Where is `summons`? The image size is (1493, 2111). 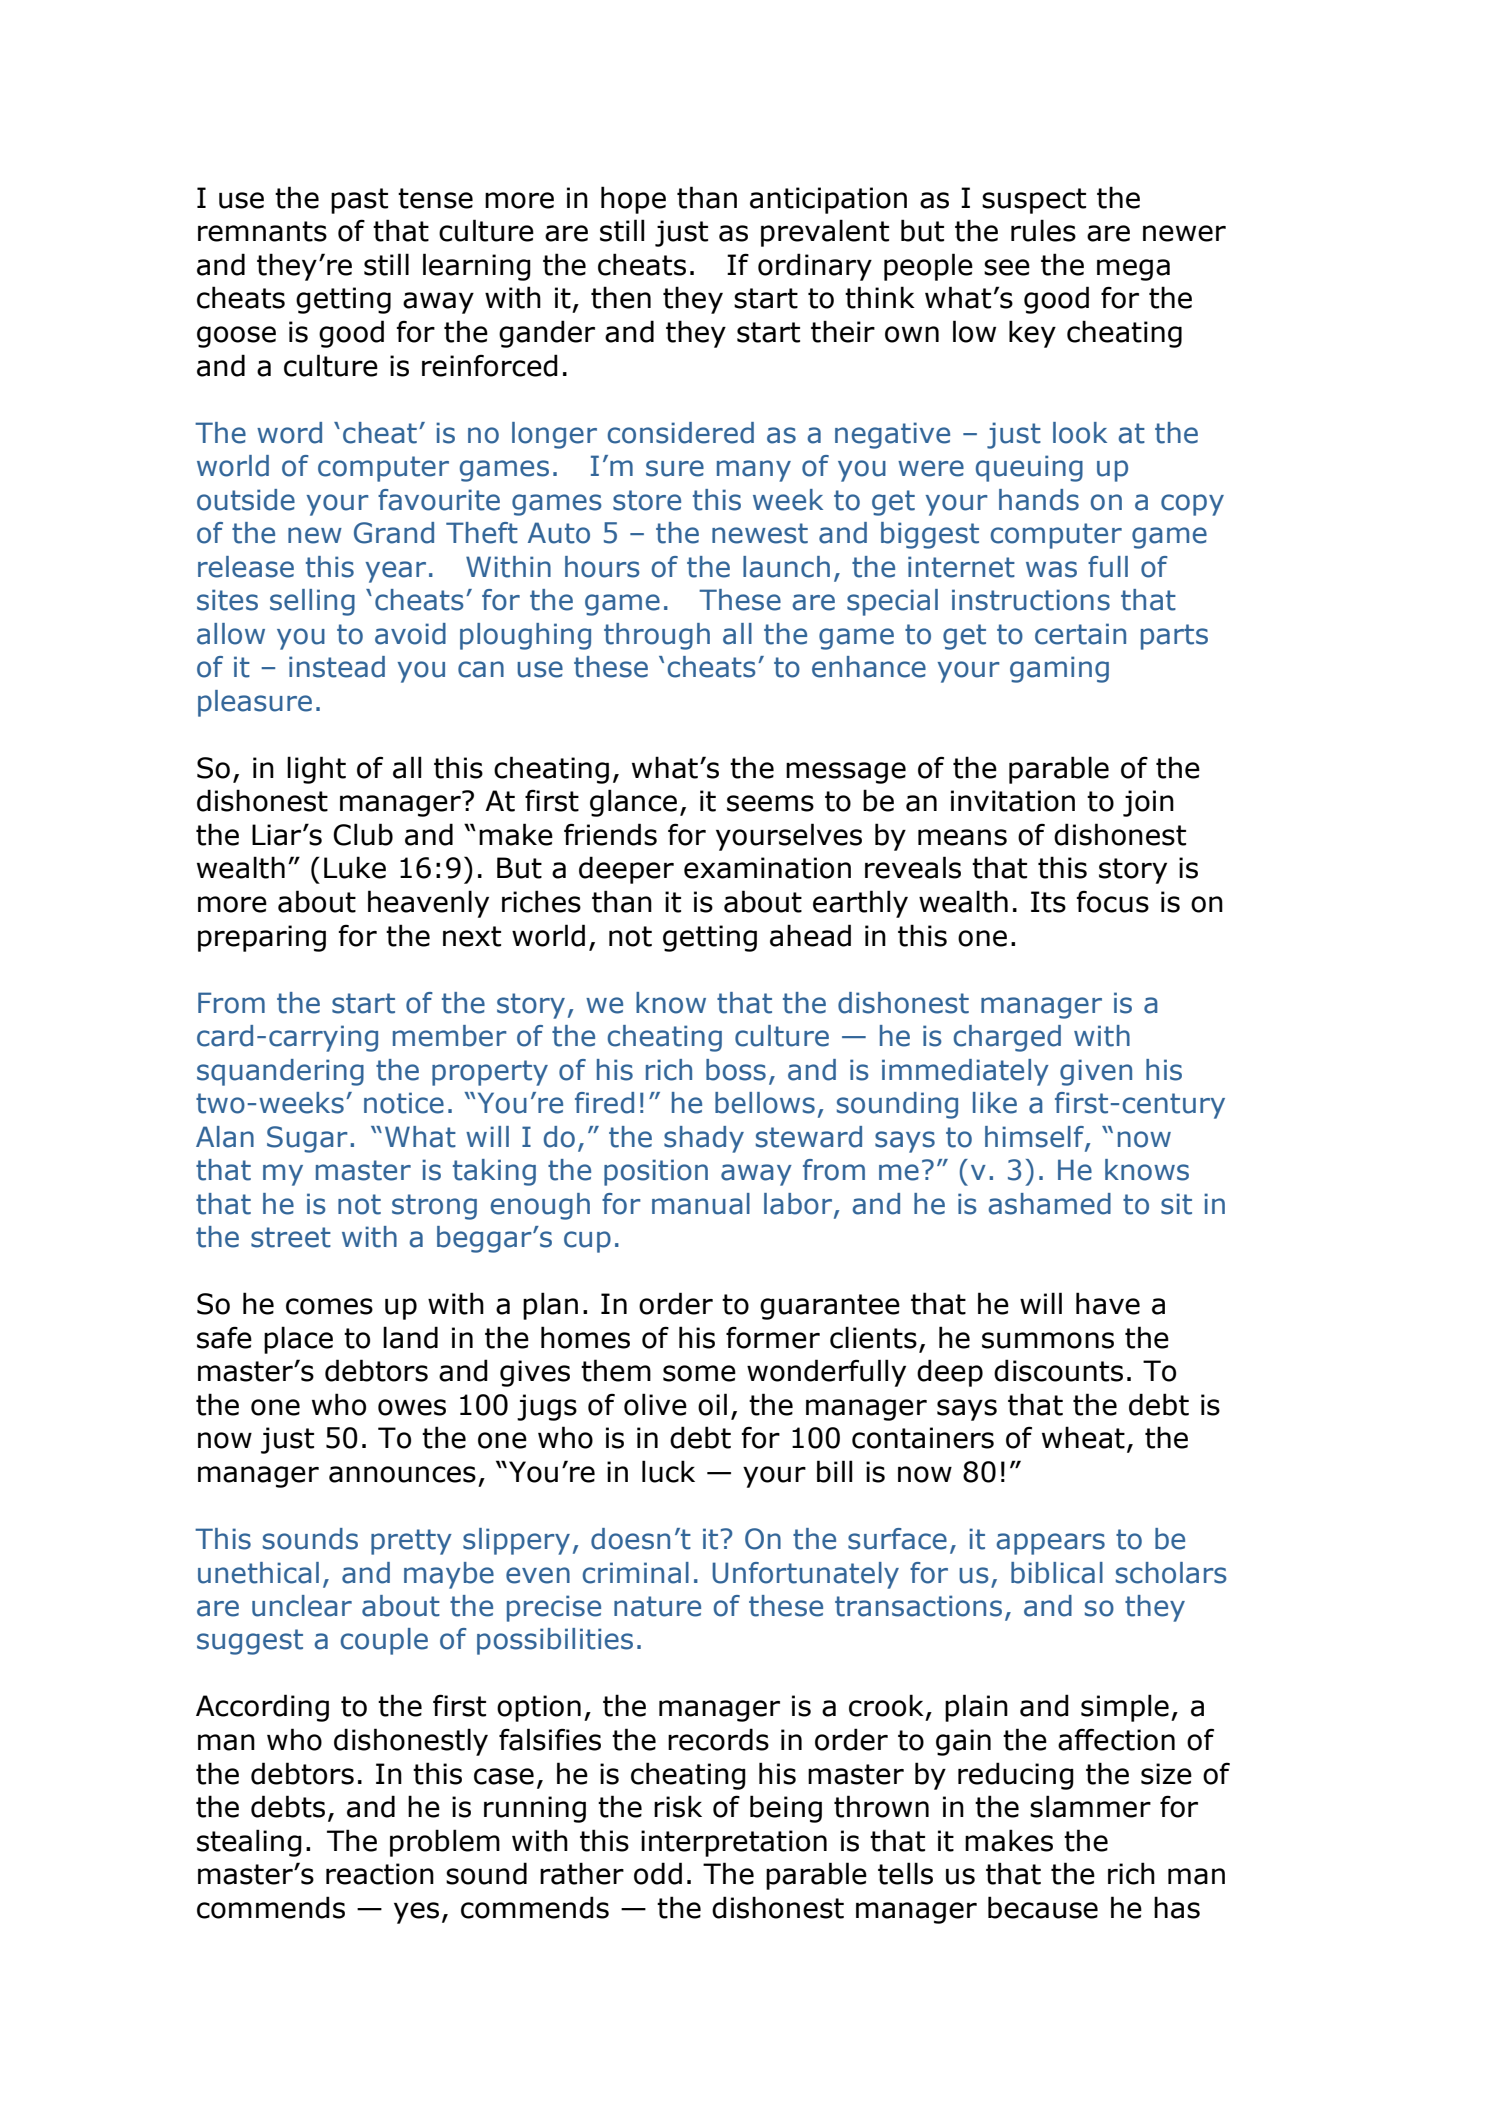
summons is located at coordinates (1048, 1340).
